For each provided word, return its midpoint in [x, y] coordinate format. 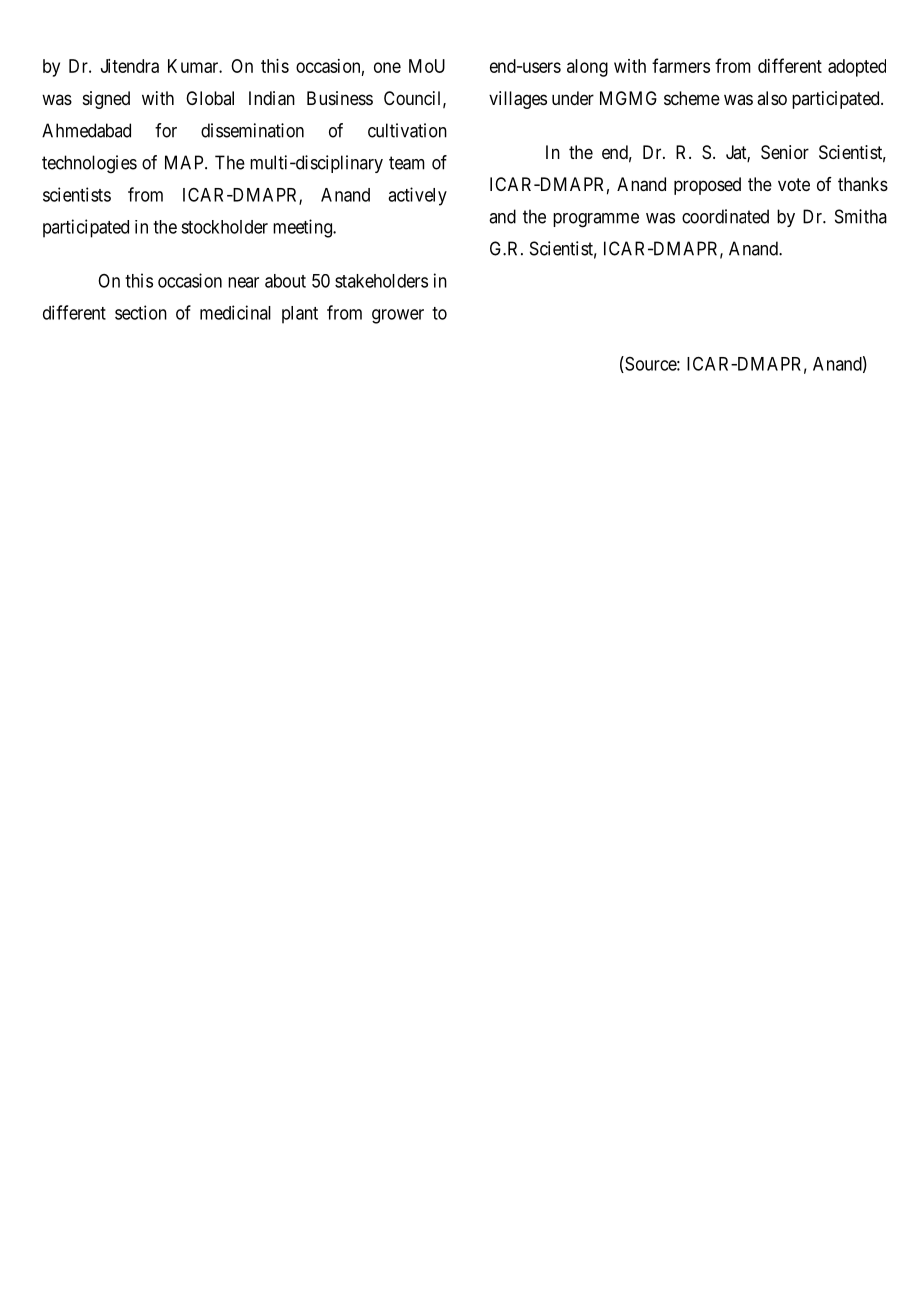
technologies [89, 164]
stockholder [224, 227]
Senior [785, 152]
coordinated [725, 216]
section [141, 312]
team [407, 163]
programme [596, 220]
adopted [857, 68]
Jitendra [130, 66]
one [387, 67]
